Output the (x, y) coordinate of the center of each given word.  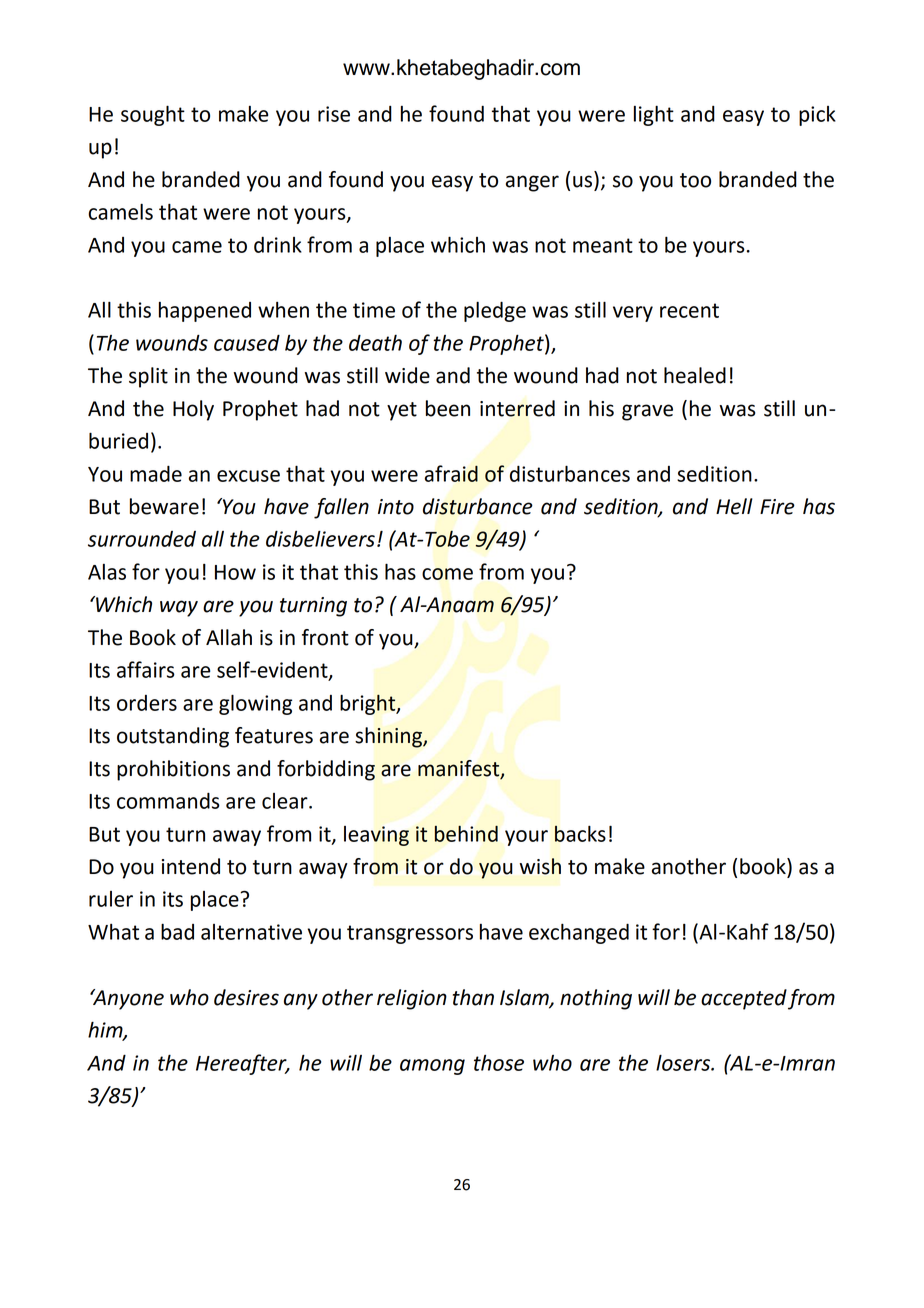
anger (532, 183)
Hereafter (242, 1064)
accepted (744, 999)
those (499, 1063)
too (695, 180)
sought (153, 115)
